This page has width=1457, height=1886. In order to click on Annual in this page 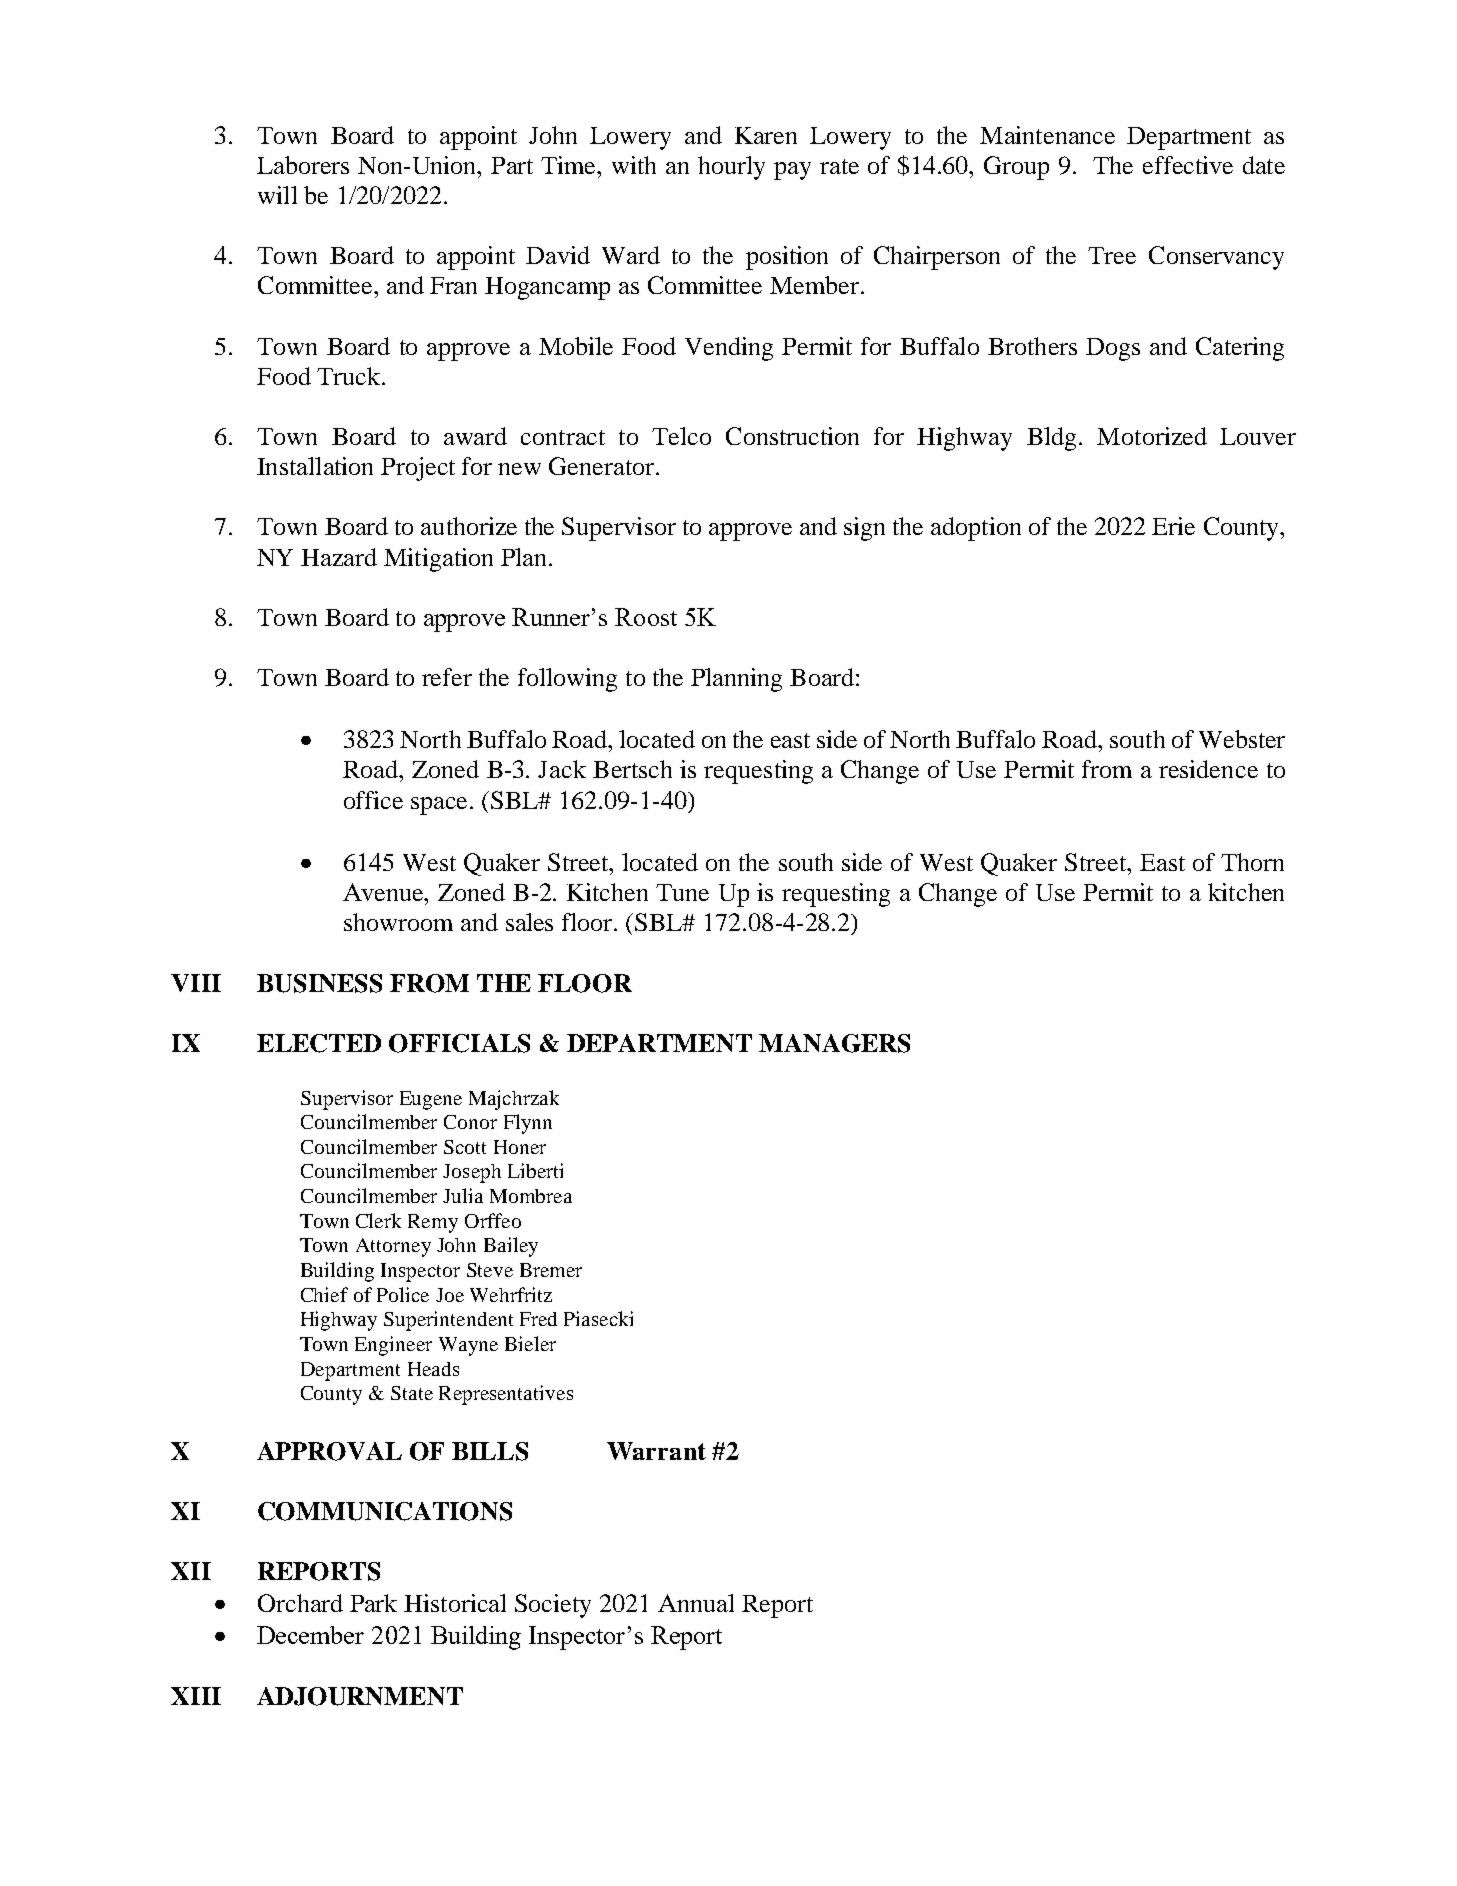, I will do `click(696, 1603)`.
